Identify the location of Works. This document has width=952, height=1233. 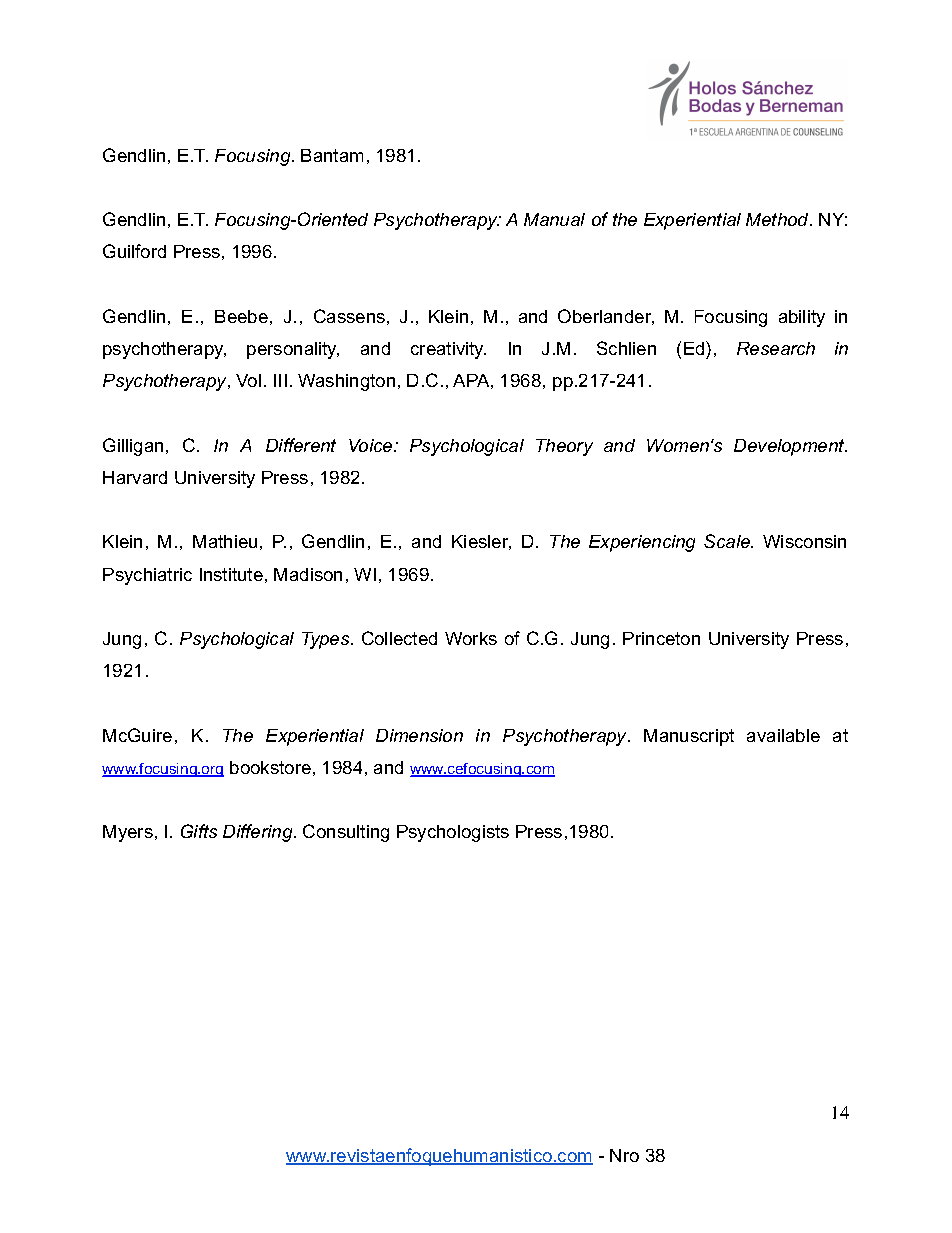
(471, 638).
